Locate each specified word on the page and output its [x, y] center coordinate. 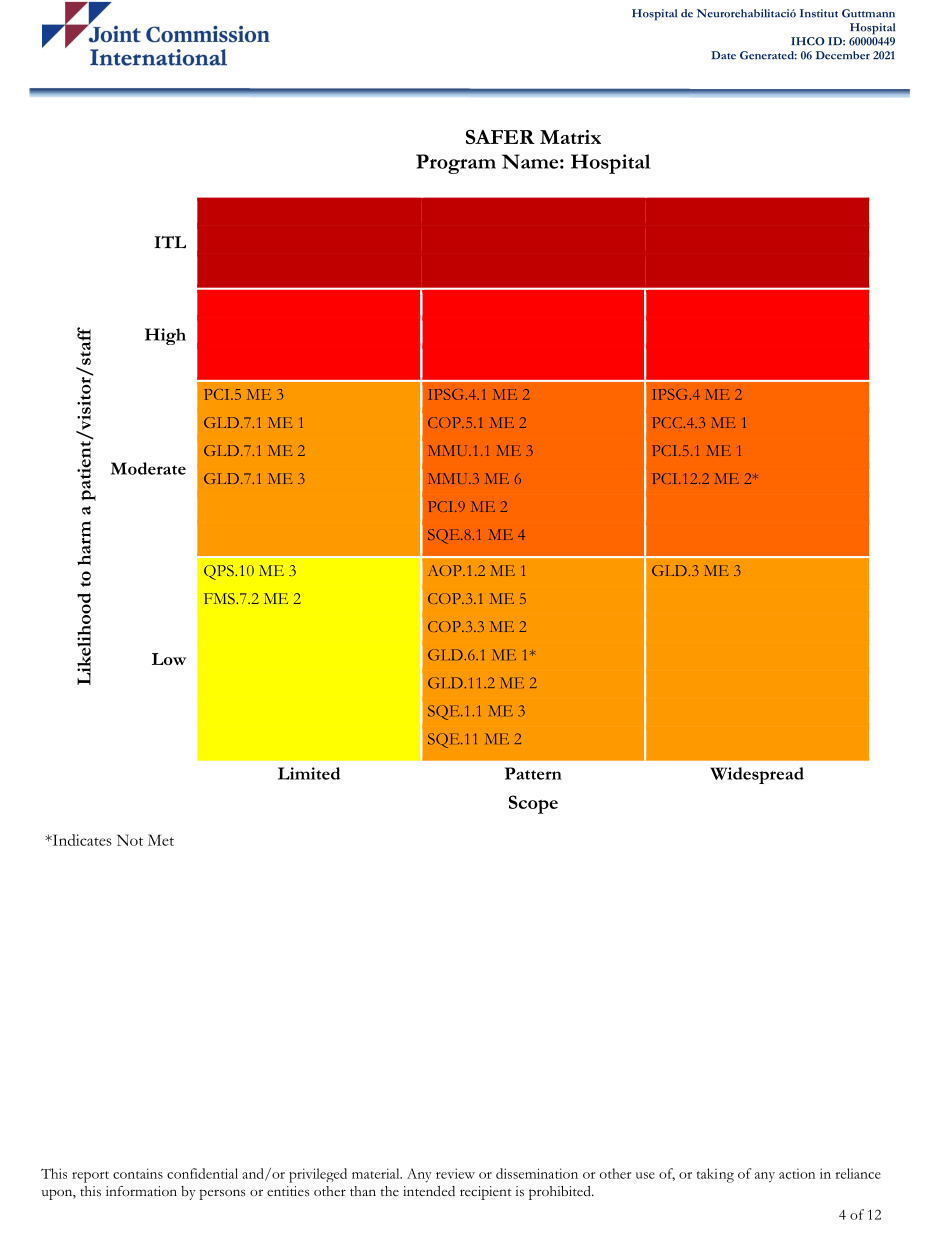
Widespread [757, 775]
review [455, 1173]
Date [723, 55]
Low [169, 659]
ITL [170, 242]
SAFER [500, 137]
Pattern [533, 773]
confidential [202, 1173]
